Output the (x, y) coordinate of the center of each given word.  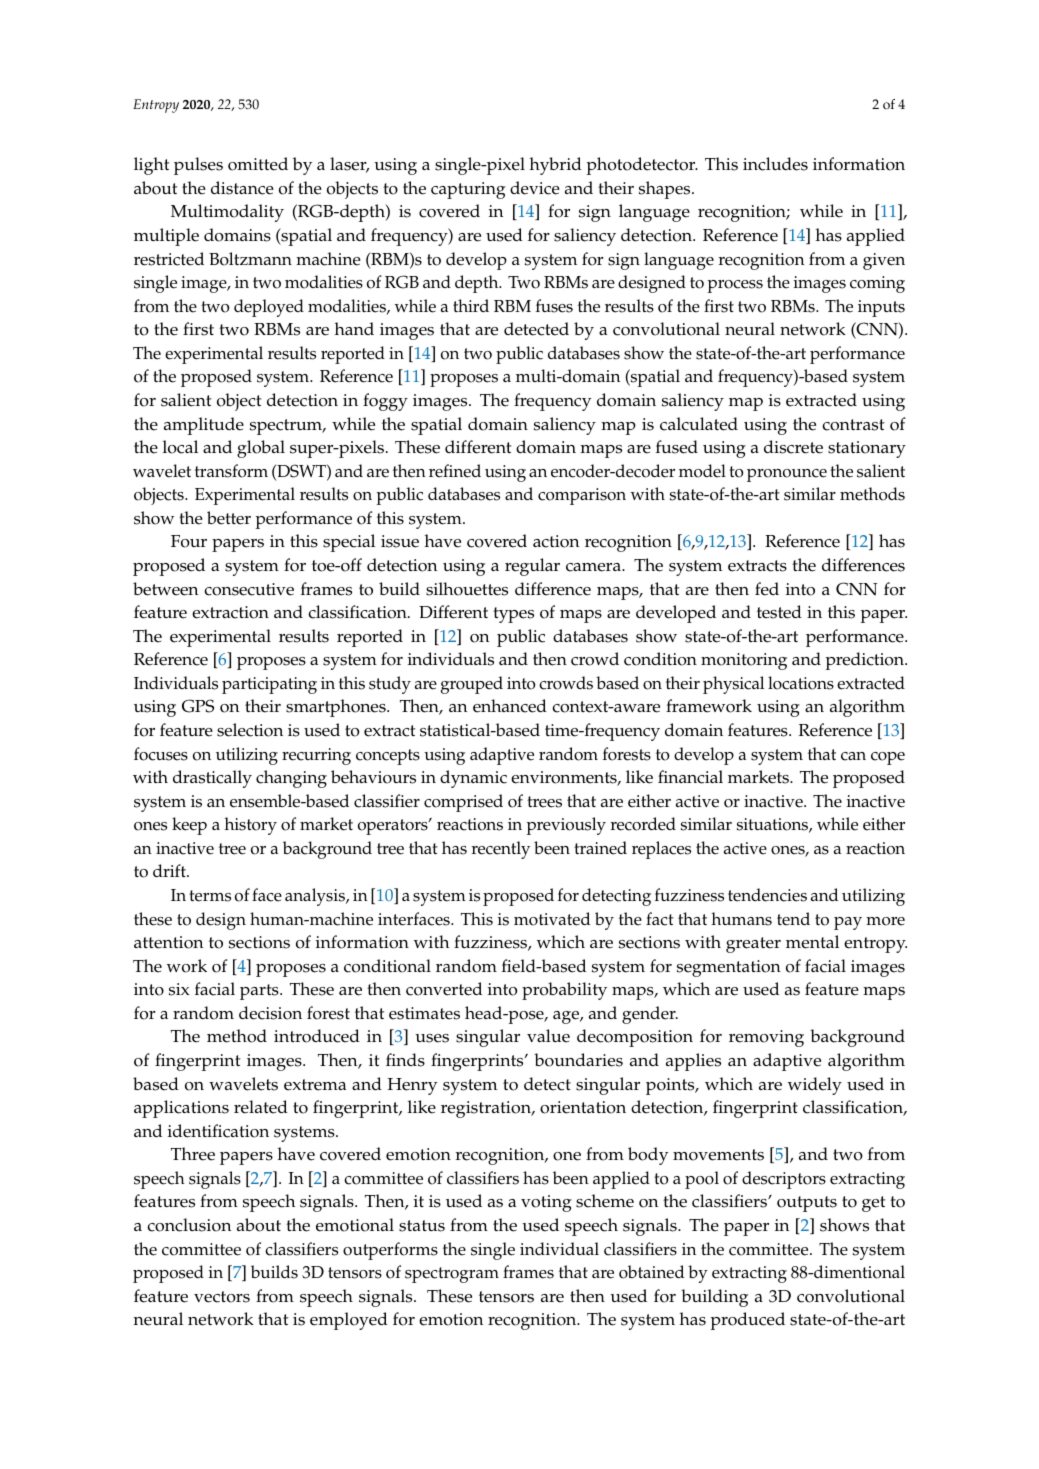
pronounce (787, 475)
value (548, 1036)
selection (250, 730)
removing (766, 1038)
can (853, 756)
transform (231, 471)
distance (242, 188)
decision (270, 1013)
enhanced (510, 706)
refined (455, 471)
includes (775, 164)
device (535, 188)
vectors (222, 1297)
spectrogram (452, 1275)
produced (747, 1321)
